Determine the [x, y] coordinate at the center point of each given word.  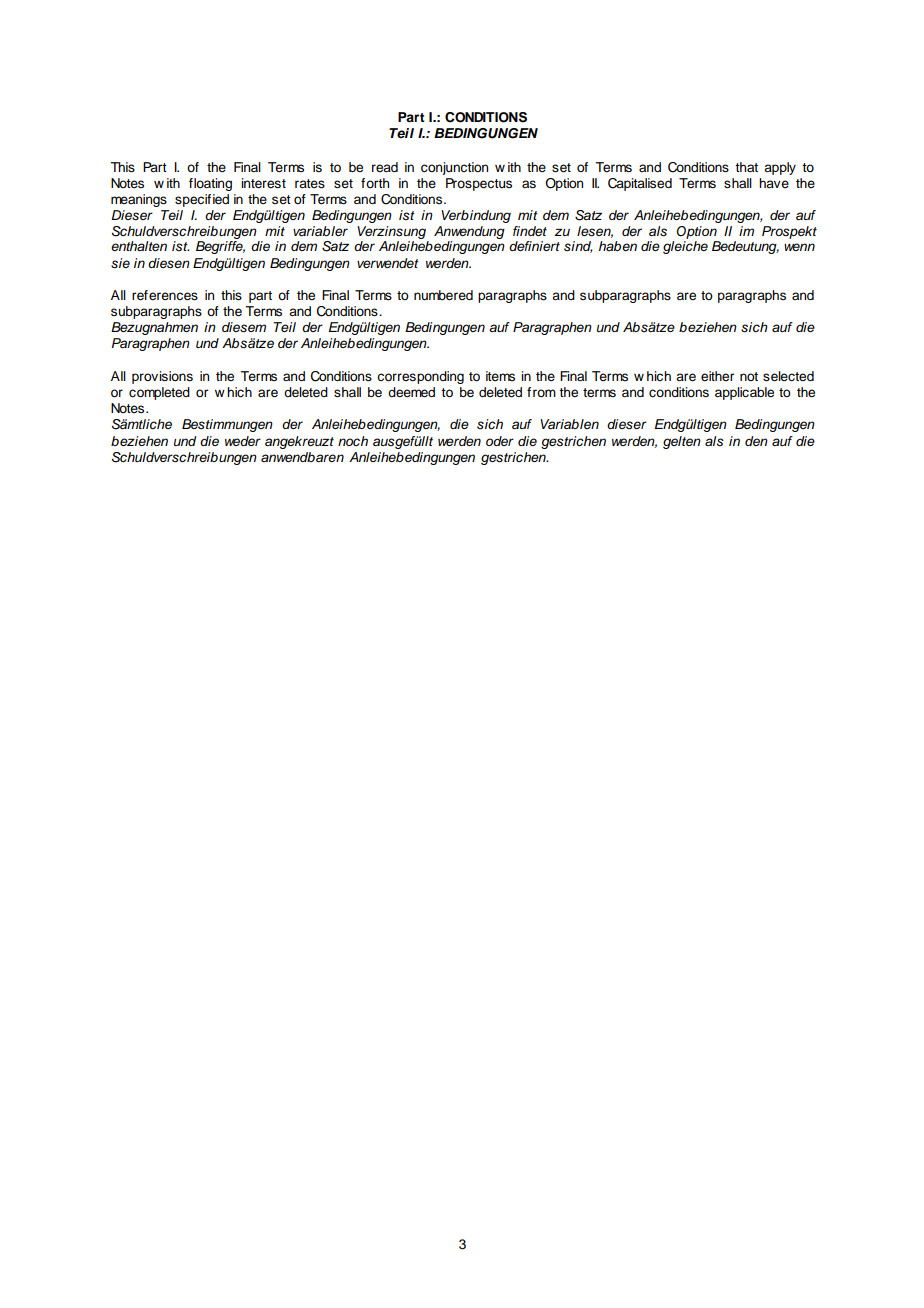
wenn [799, 247]
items [500, 376]
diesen [169, 263]
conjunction [454, 168]
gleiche [685, 247]
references [165, 295]
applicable [744, 393]
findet [530, 231]
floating [210, 184]
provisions [162, 377]
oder [500, 441]
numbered [443, 295]
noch [353, 441]
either [717, 376]
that [746, 167]
